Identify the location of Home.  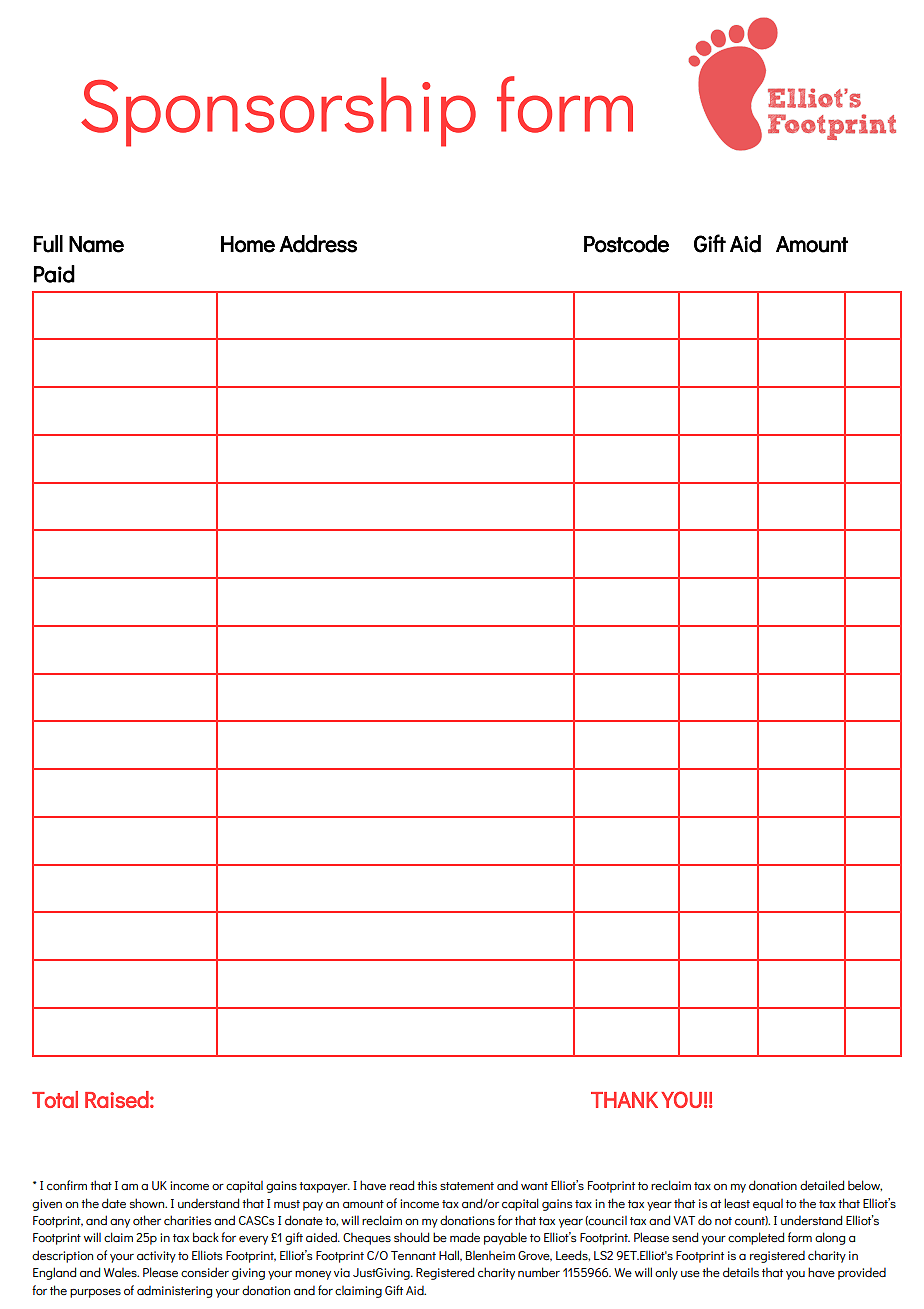
(248, 244).
